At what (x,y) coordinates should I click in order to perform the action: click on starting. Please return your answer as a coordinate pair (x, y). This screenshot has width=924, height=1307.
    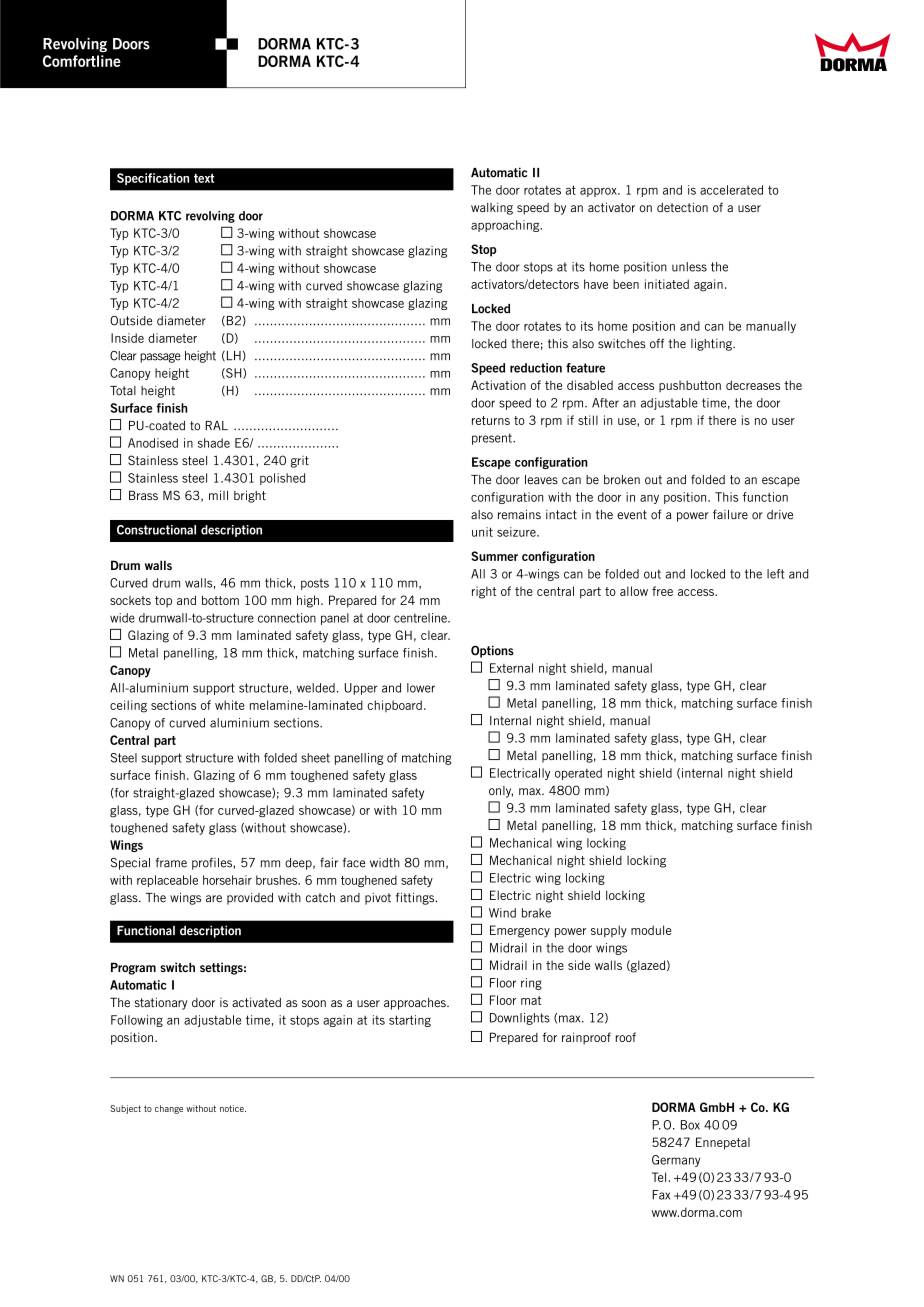
    Looking at the image, I should click on (410, 1021).
